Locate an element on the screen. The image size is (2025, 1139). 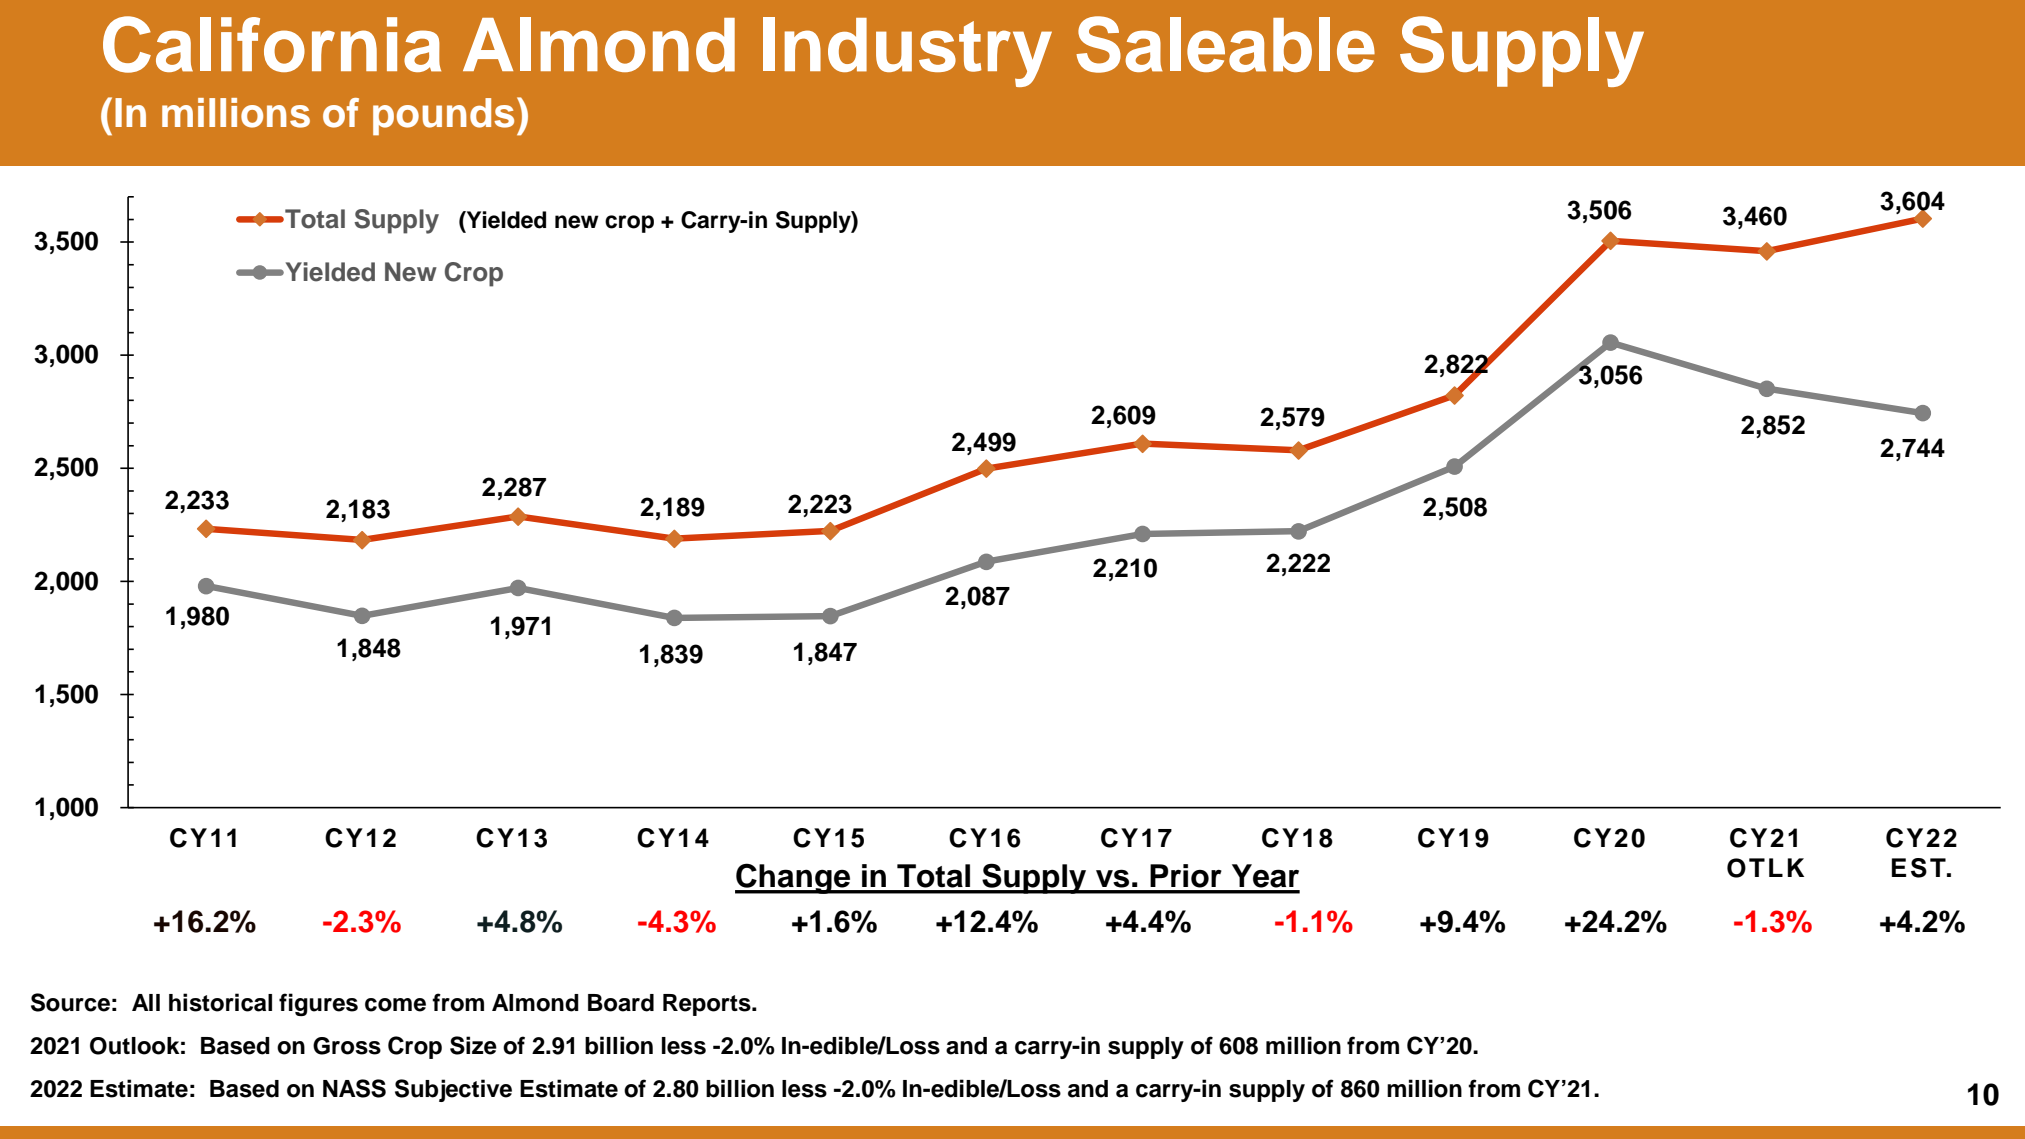
Source is located at coordinates (70, 1002).
